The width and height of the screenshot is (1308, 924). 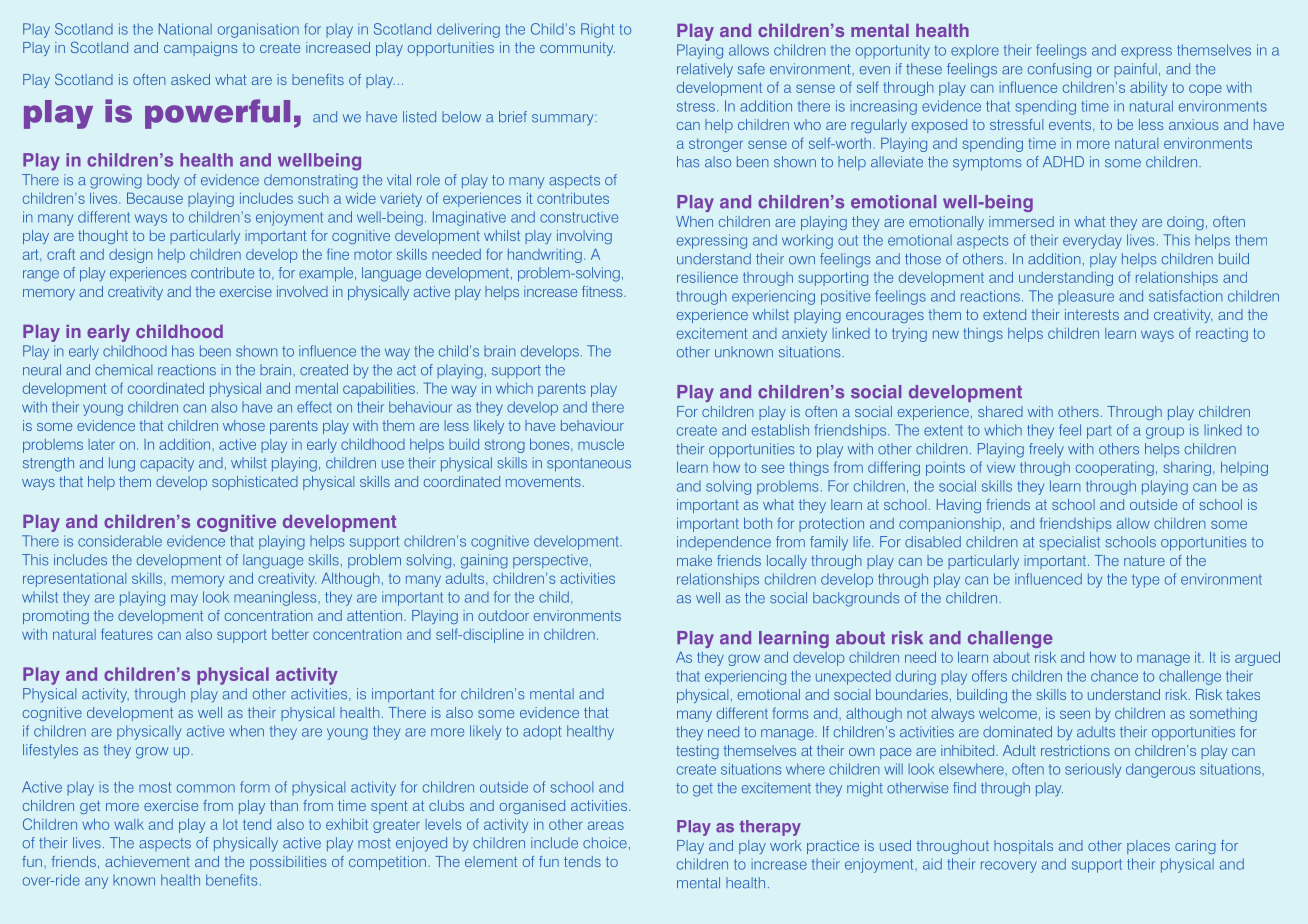 What do you see at coordinates (601, 444) in the screenshot?
I see `muscle` at bounding box center [601, 444].
